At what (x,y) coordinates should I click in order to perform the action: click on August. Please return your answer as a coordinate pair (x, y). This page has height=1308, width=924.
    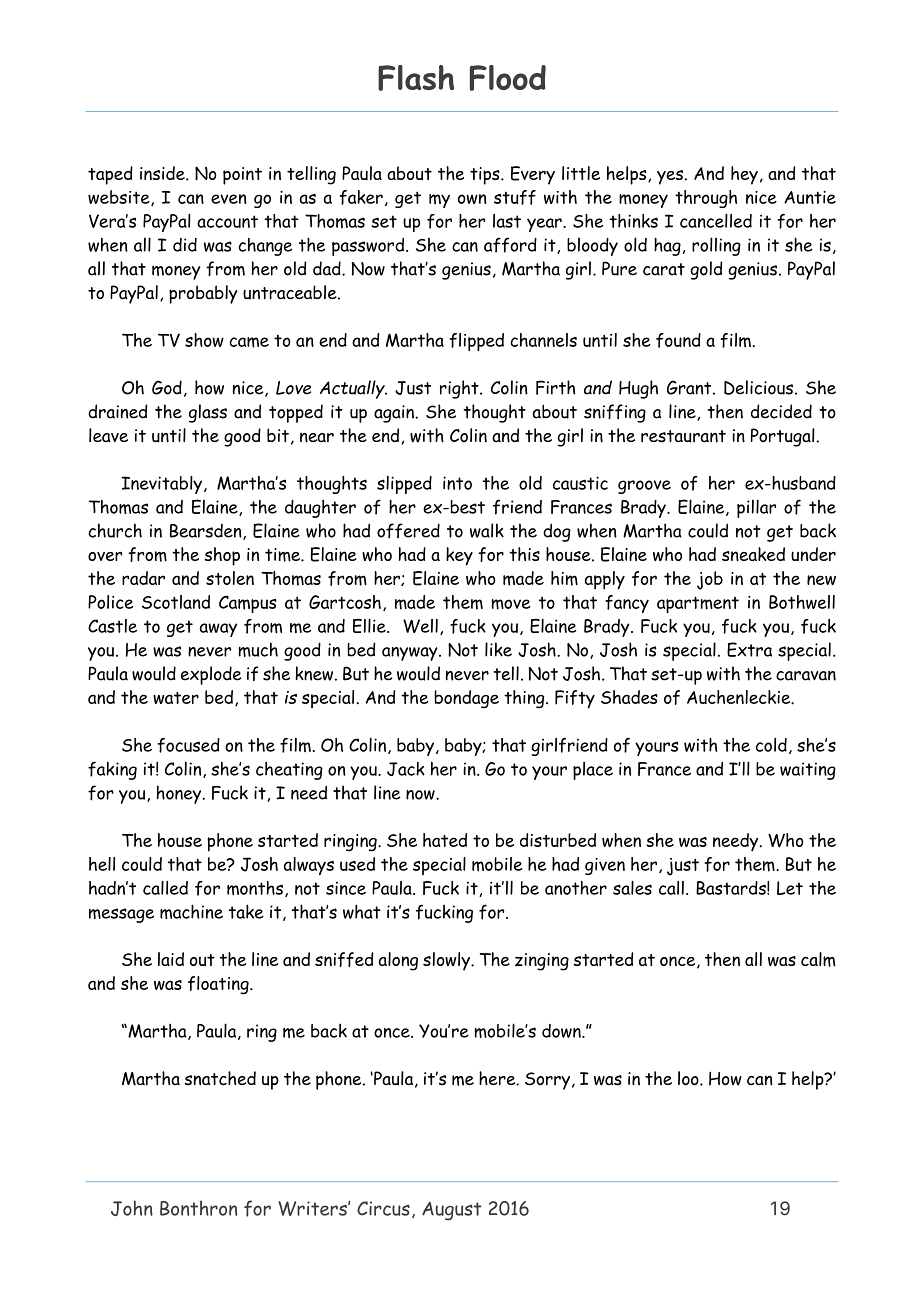
    Looking at the image, I should click on (452, 1211).
